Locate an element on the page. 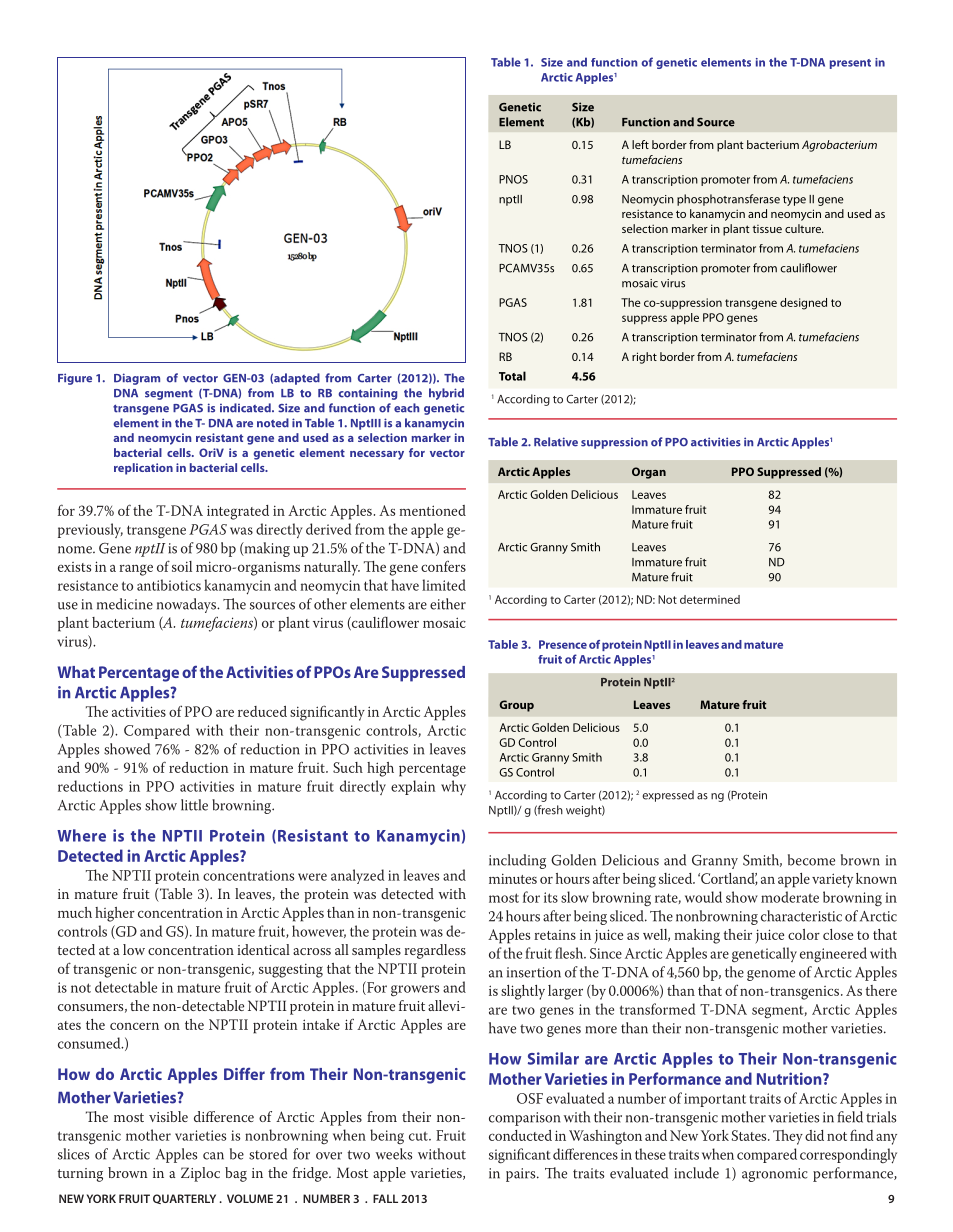  nowadays is located at coordinates (187, 605).
